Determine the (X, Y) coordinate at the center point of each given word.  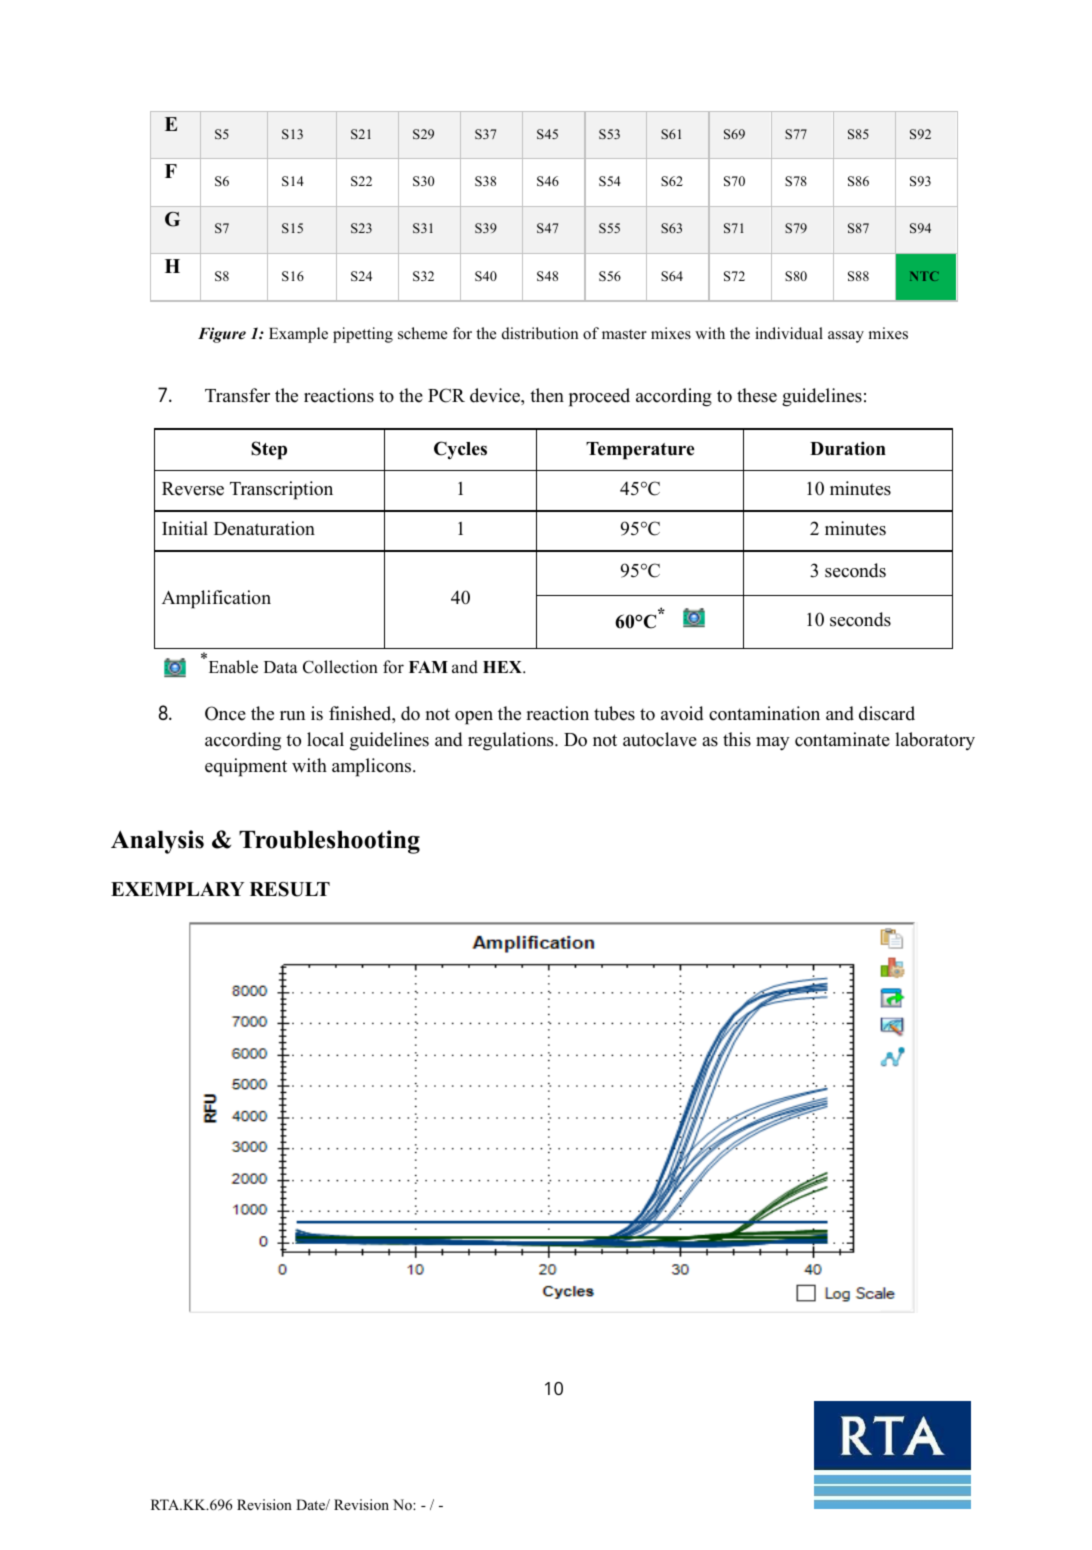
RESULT (290, 889)
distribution (540, 333)
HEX (503, 667)
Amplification (216, 599)
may (773, 744)
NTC (924, 276)
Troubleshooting (329, 842)
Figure (222, 335)
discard (887, 713)
